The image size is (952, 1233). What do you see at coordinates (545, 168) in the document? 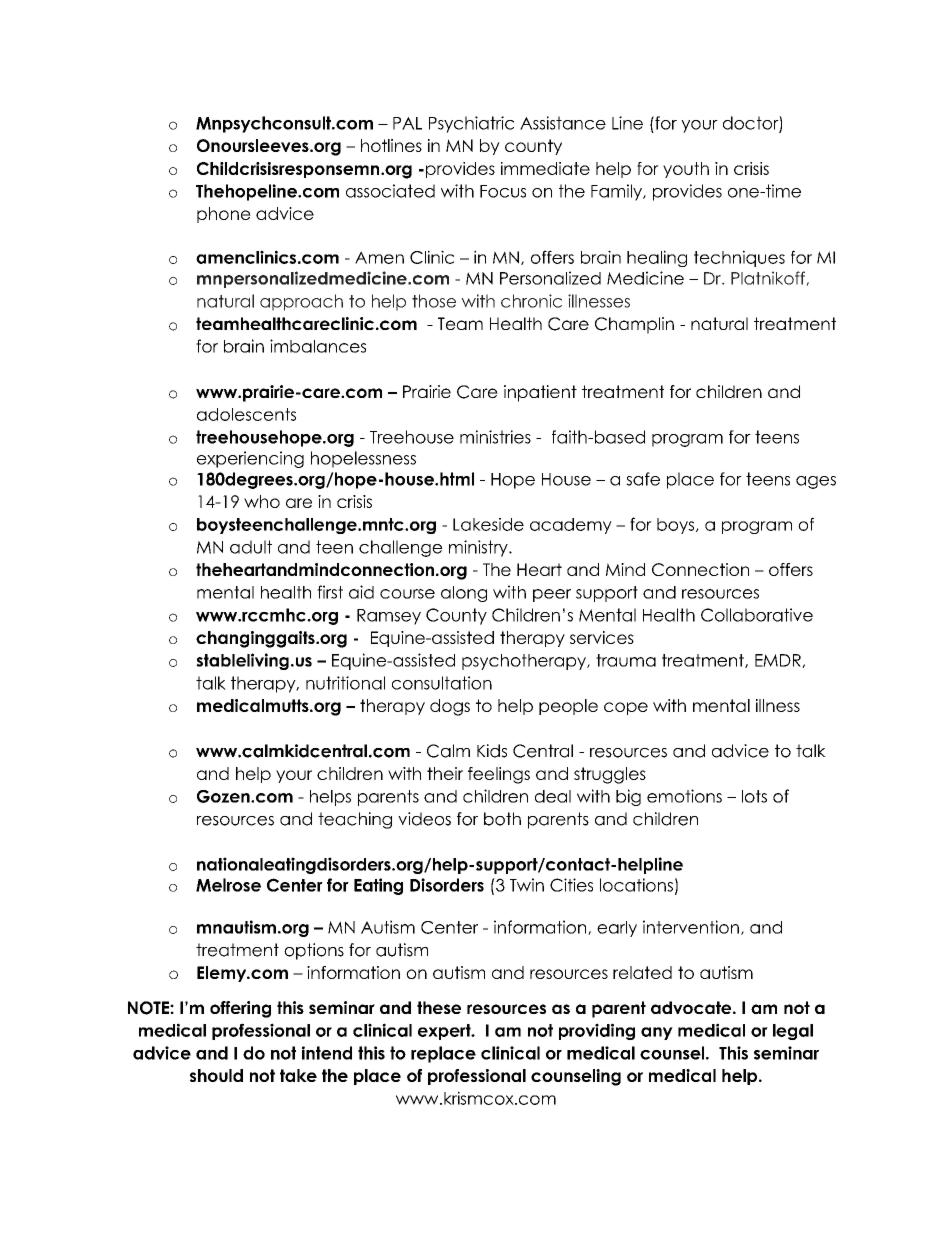
I see `immediate` at bounding box center [545, 168].
